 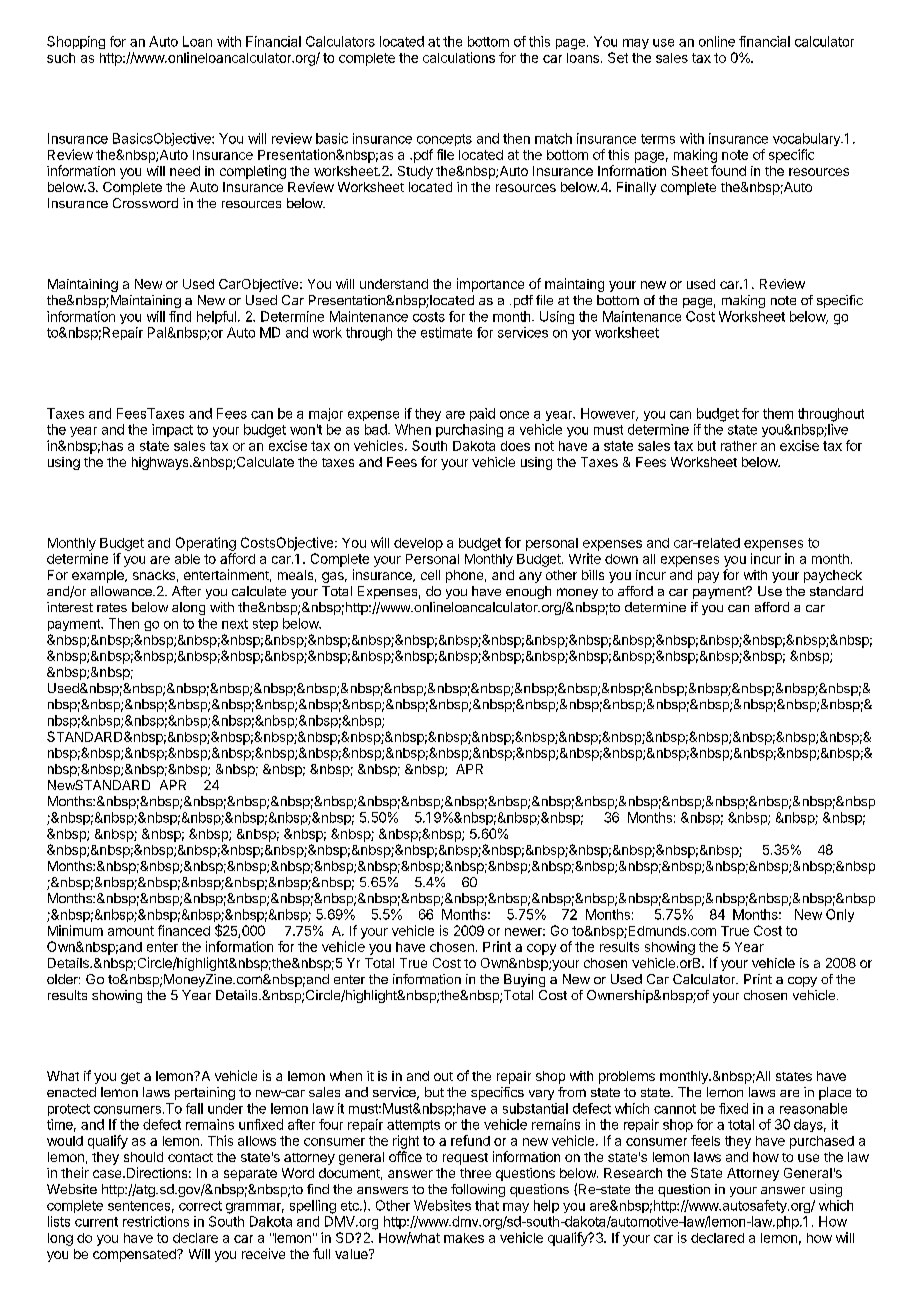 What do you see at coordinates (840, 915) in the page?
I see `Only` at bounding box center [840, 915].
